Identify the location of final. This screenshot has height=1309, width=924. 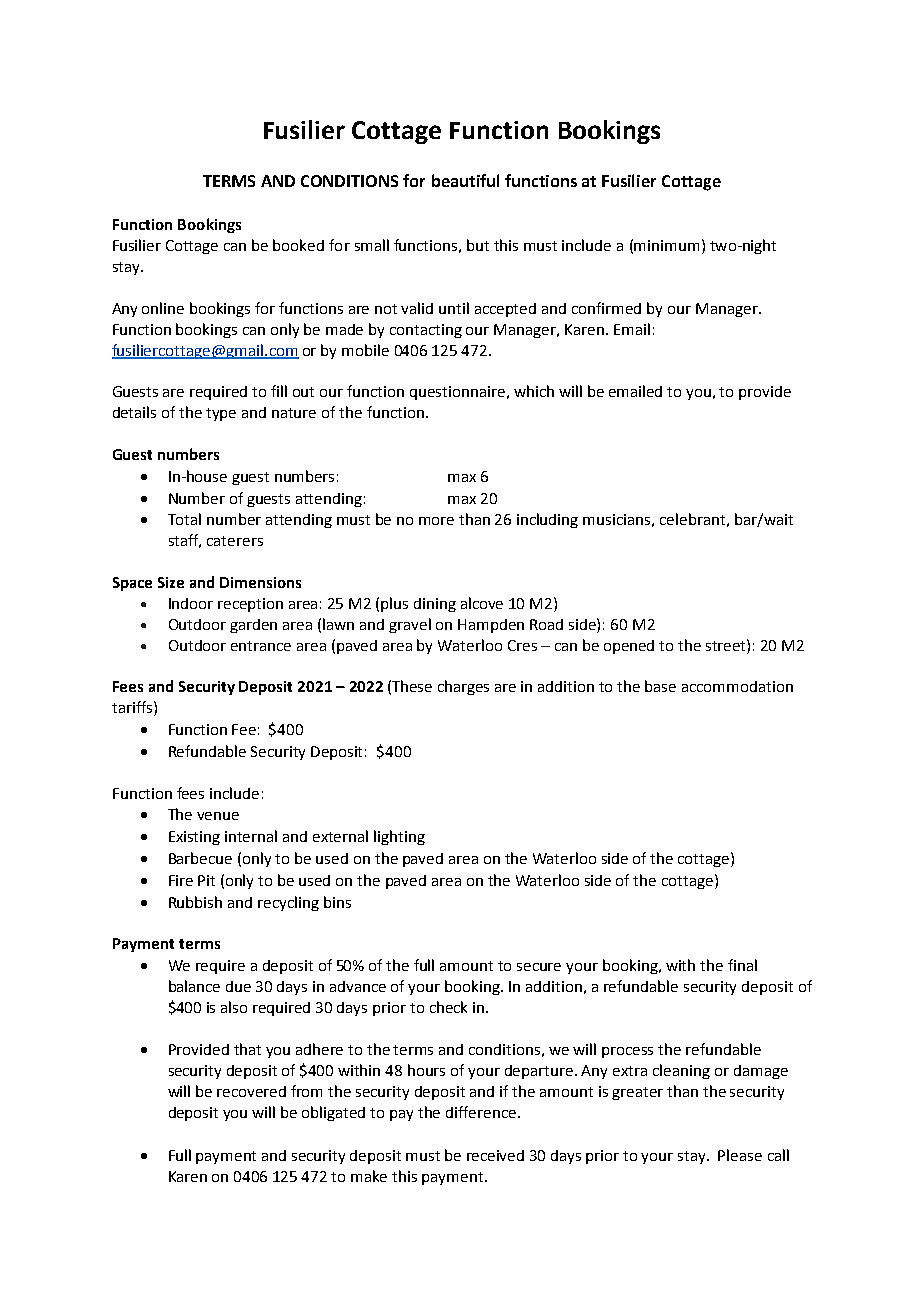
(742, 965).
